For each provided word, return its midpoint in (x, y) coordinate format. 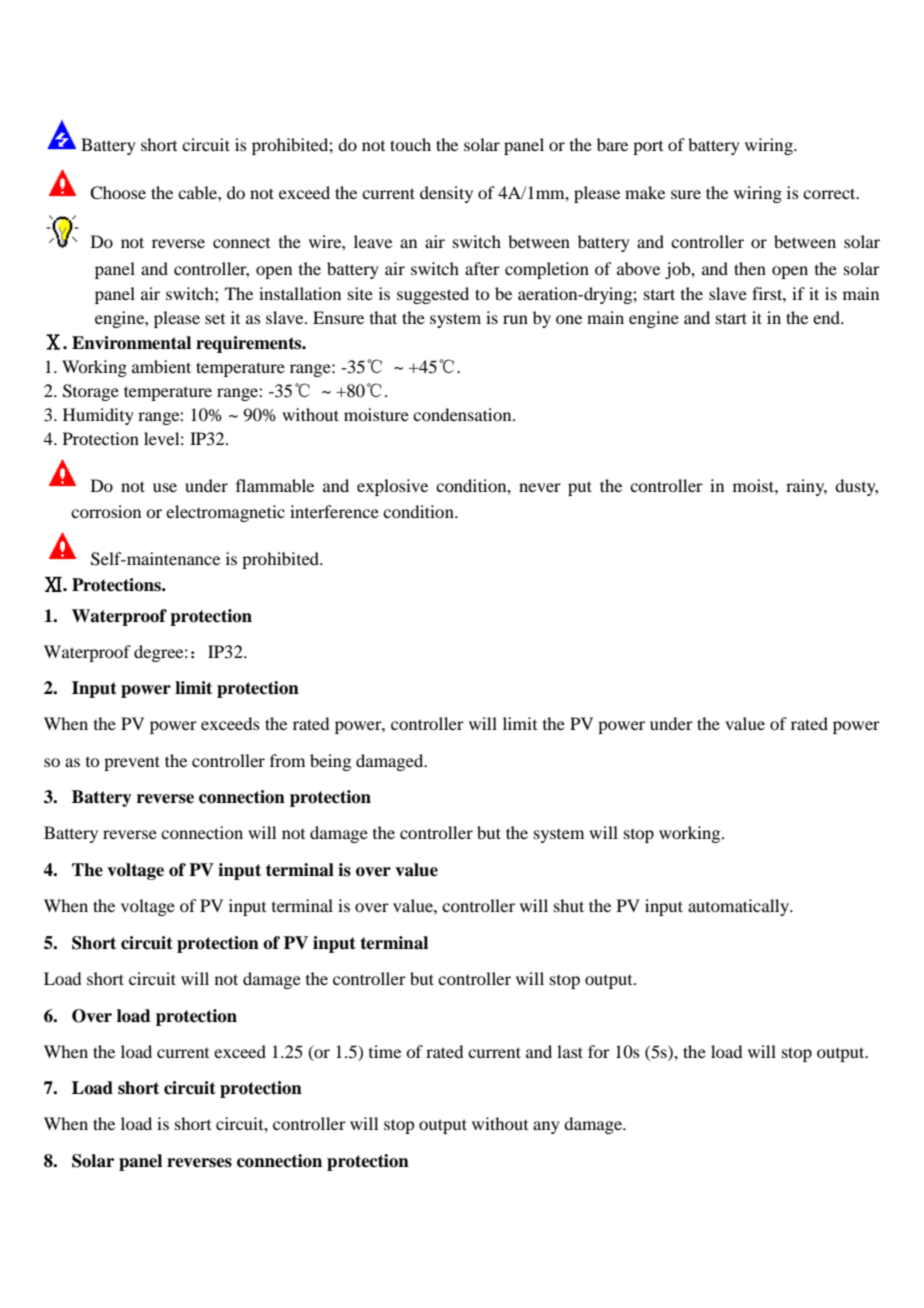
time (385, 1051)
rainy (806, 487)
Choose (118, 193)
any (546, 1127)
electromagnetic (225, 513)
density (446, 194)
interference (334, 511)
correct (830, 193)
